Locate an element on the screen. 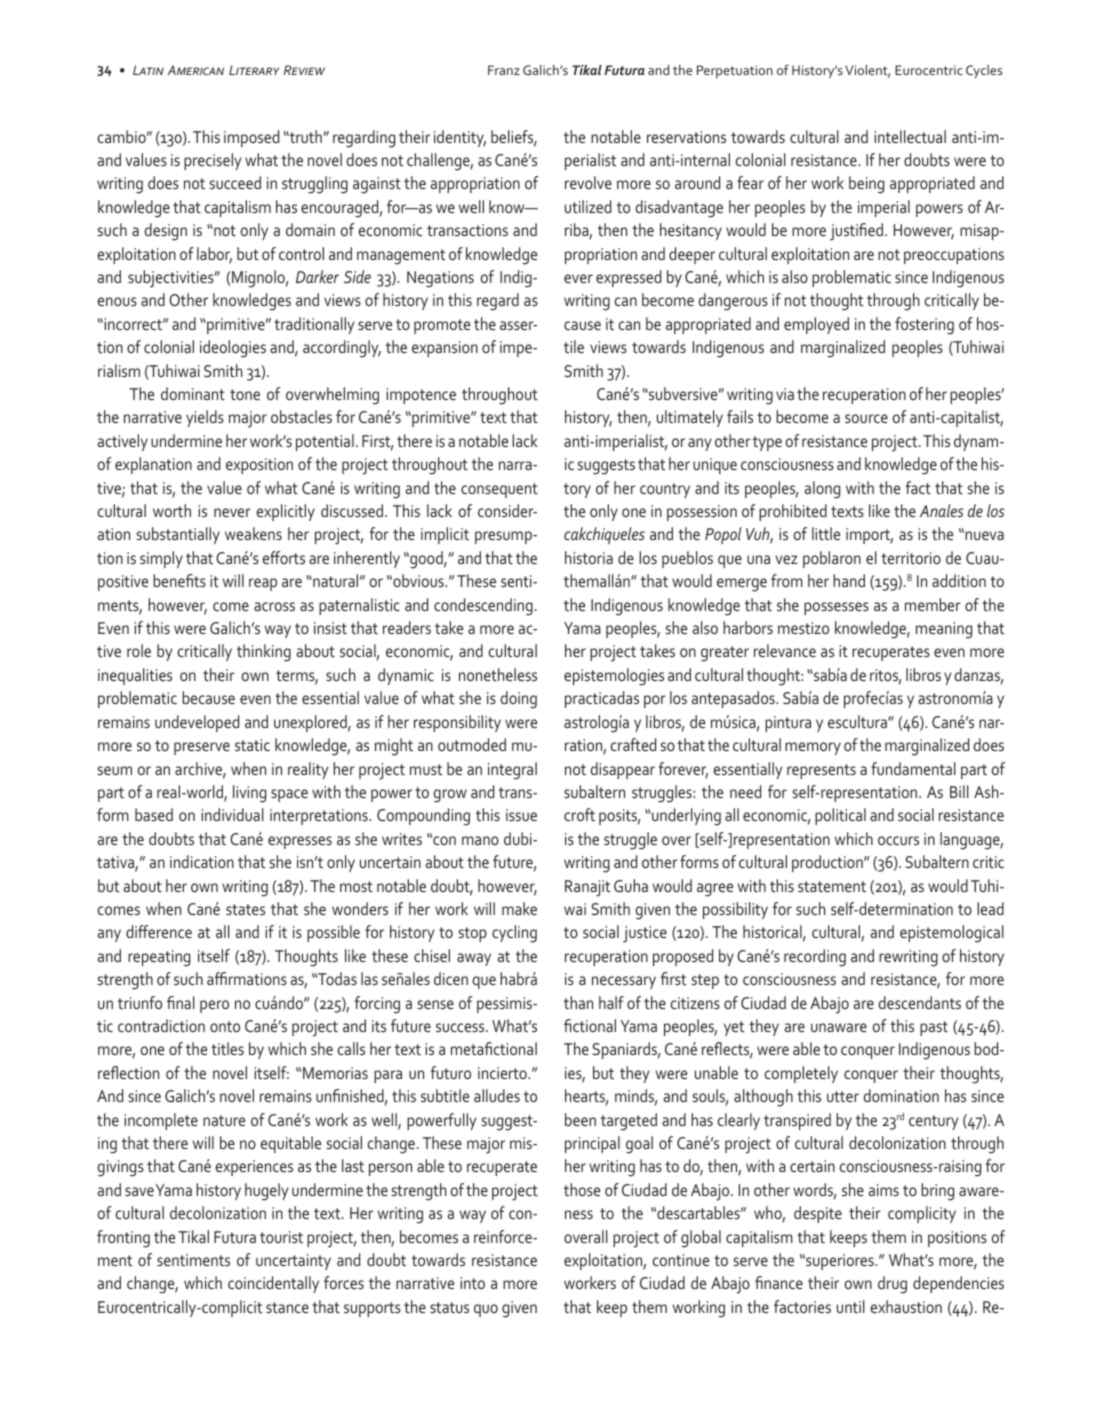 This screenshot has width=1102, height=1426. occurs is located at coordinates (898, 840).
